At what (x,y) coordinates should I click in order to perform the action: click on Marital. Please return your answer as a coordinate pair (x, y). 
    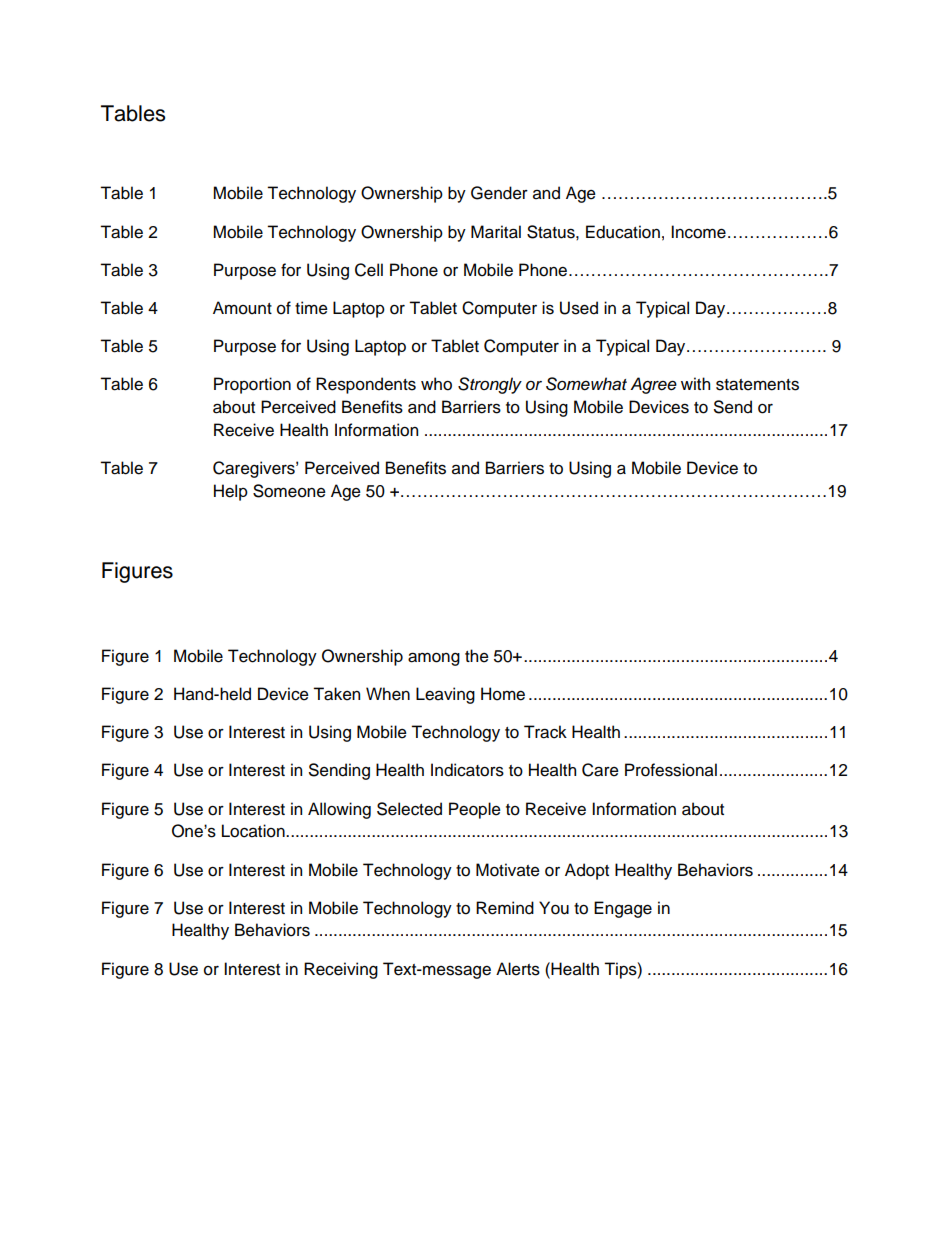
    Looking at the image, I should click on (496, 232).
